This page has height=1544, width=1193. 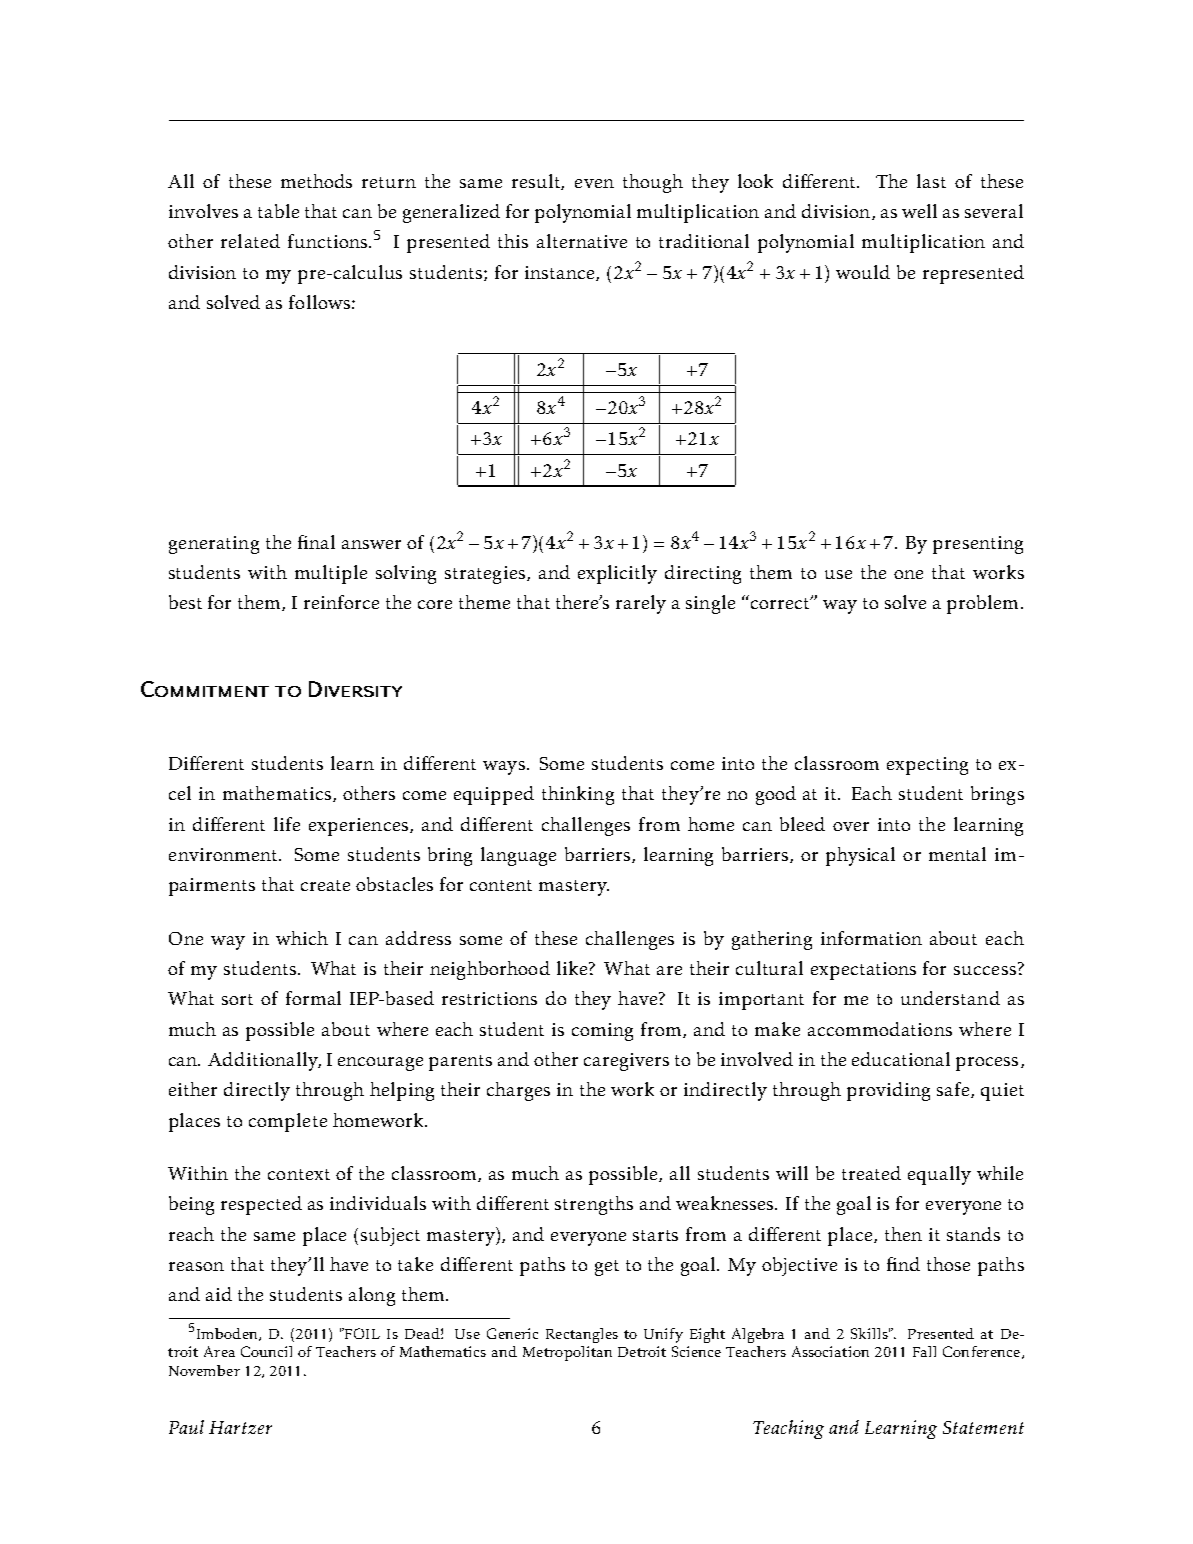 What do you see at coordinates (582, 241) in the page?
I see `alternative` at bounding box center [582, 241].
